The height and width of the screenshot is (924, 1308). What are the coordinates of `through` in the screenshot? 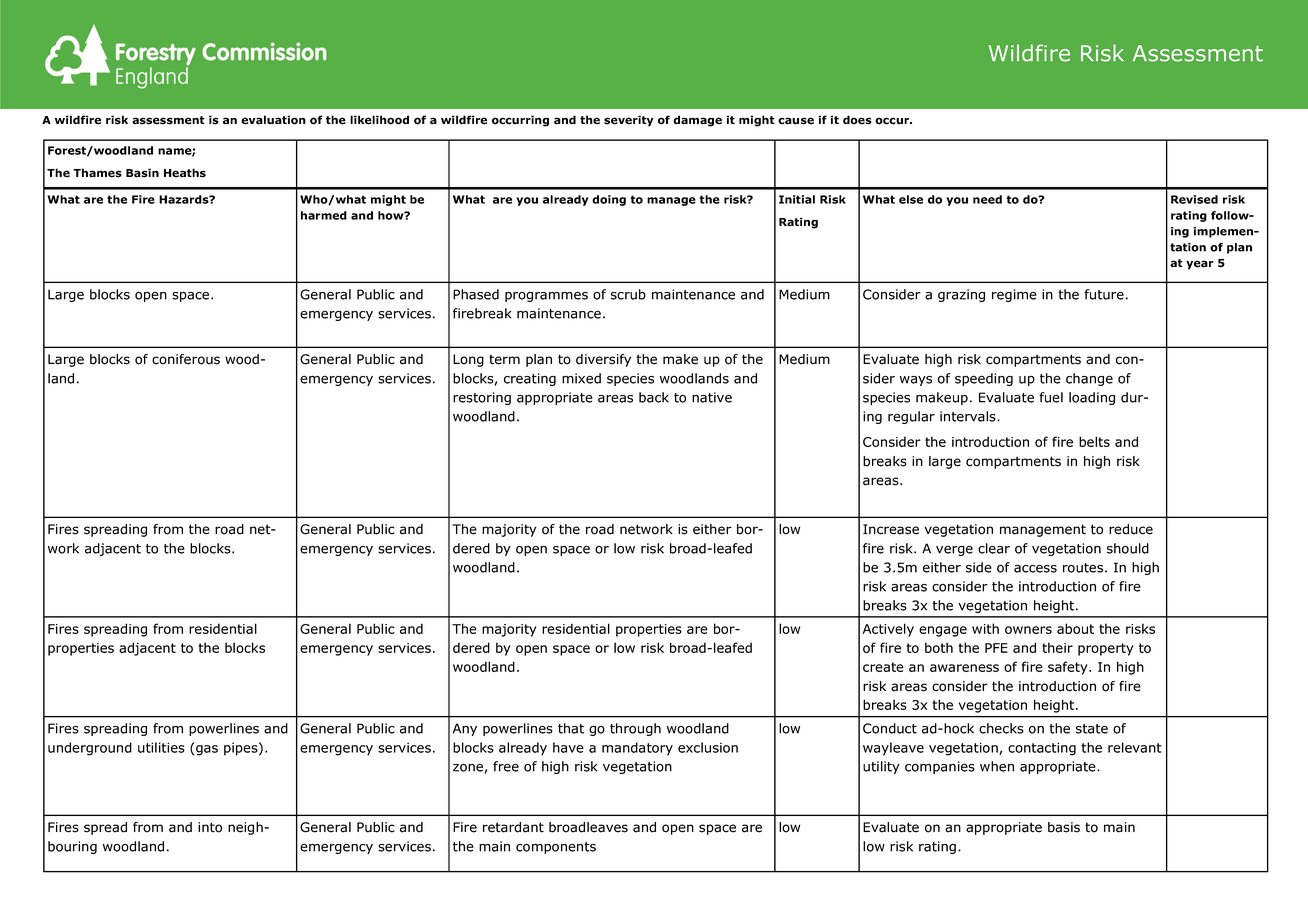 It's located at (635, 729).
